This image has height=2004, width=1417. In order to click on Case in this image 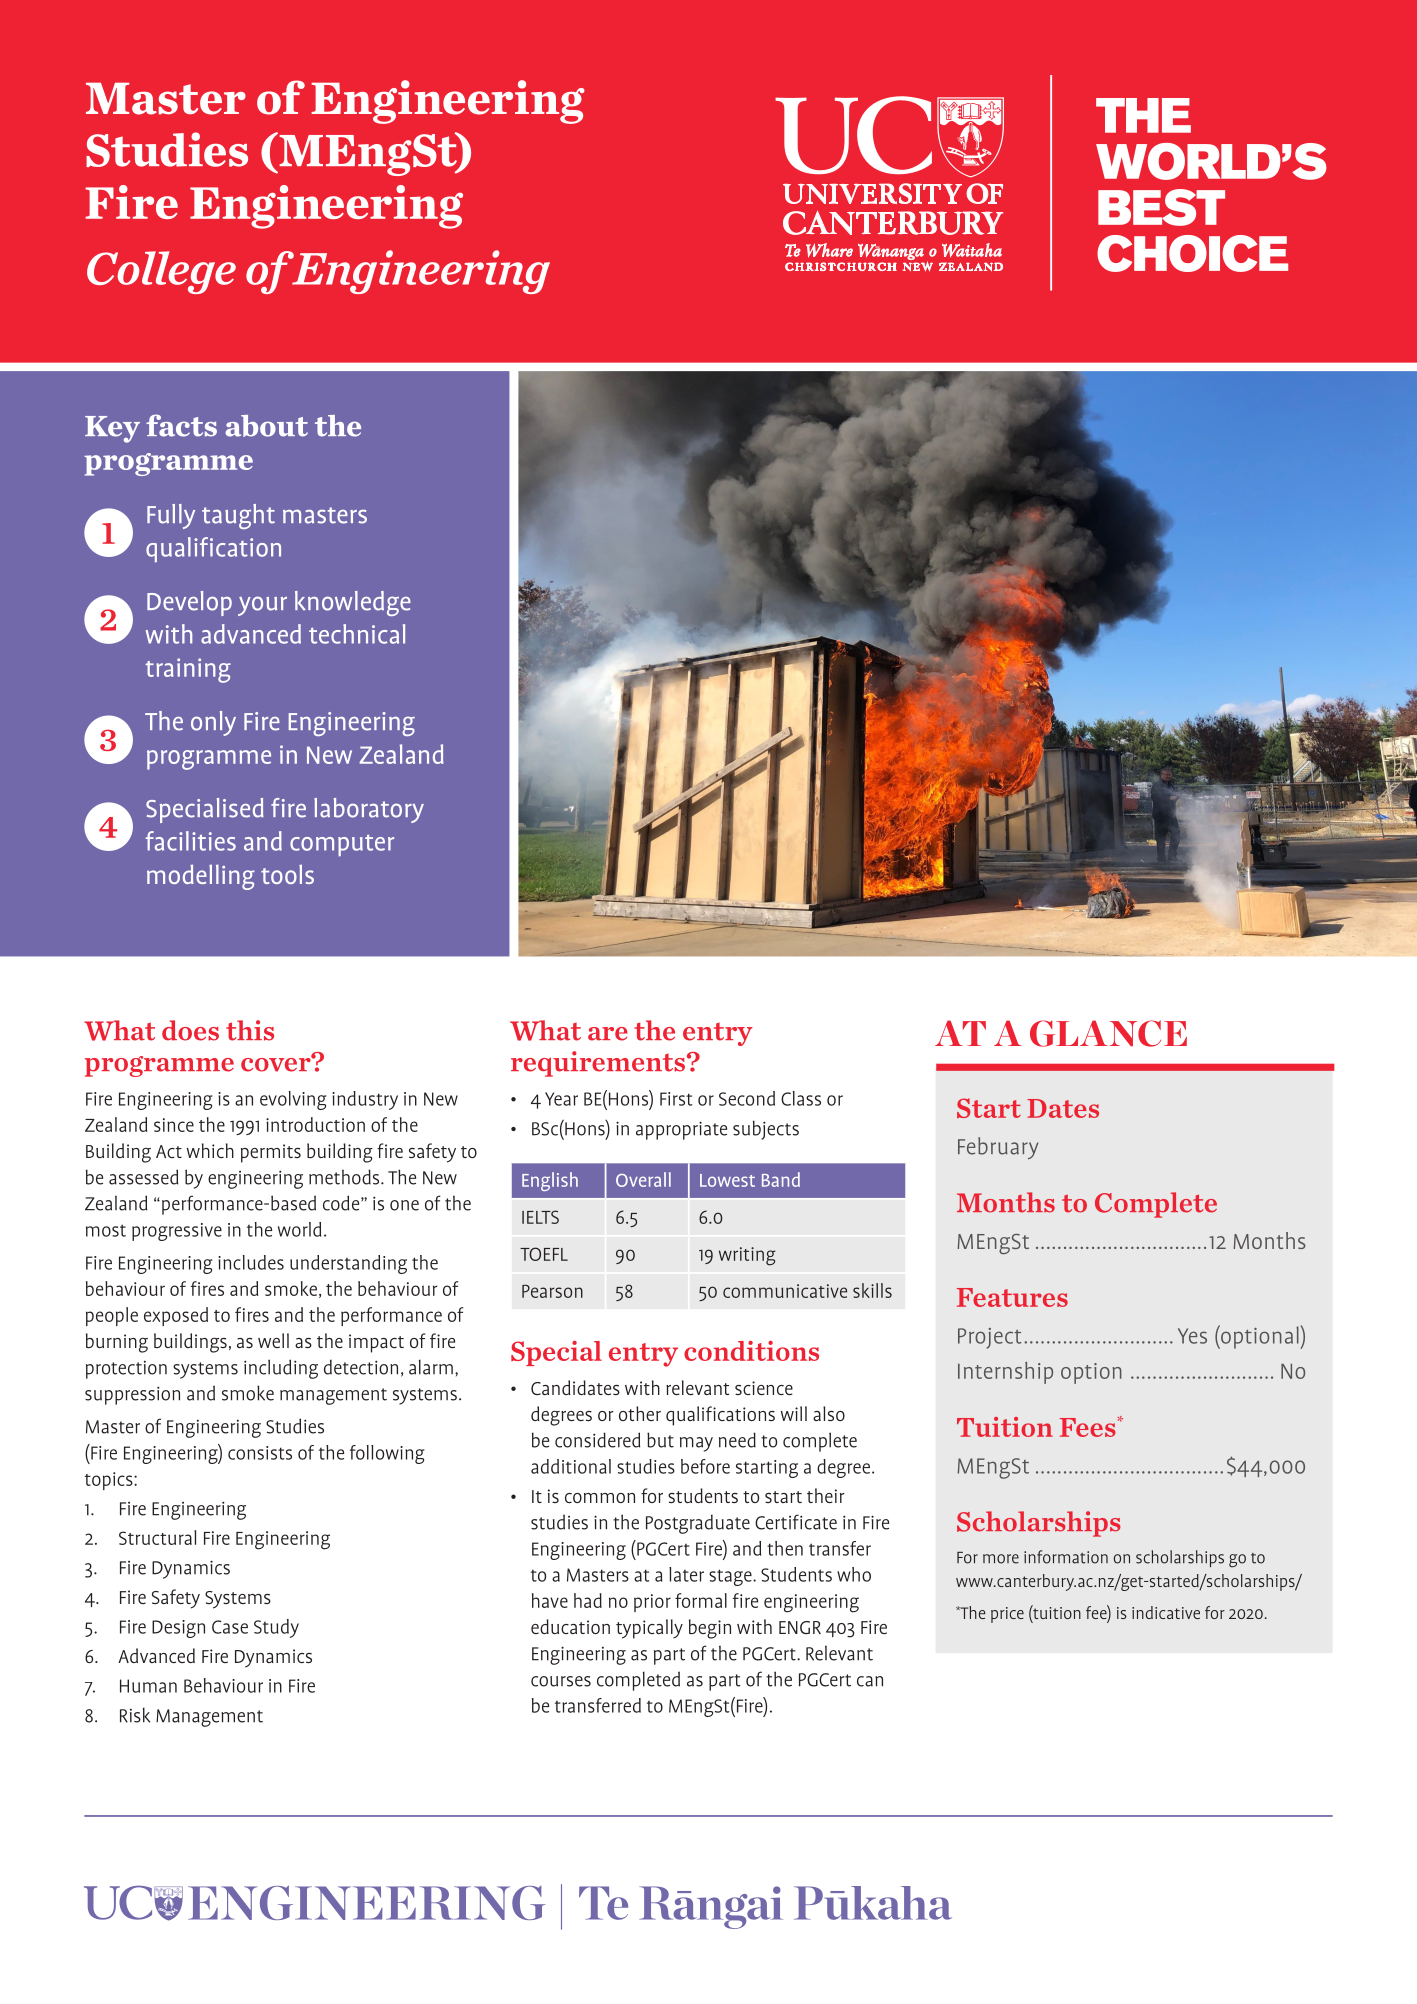, I will do `click(230, 1627)`.
